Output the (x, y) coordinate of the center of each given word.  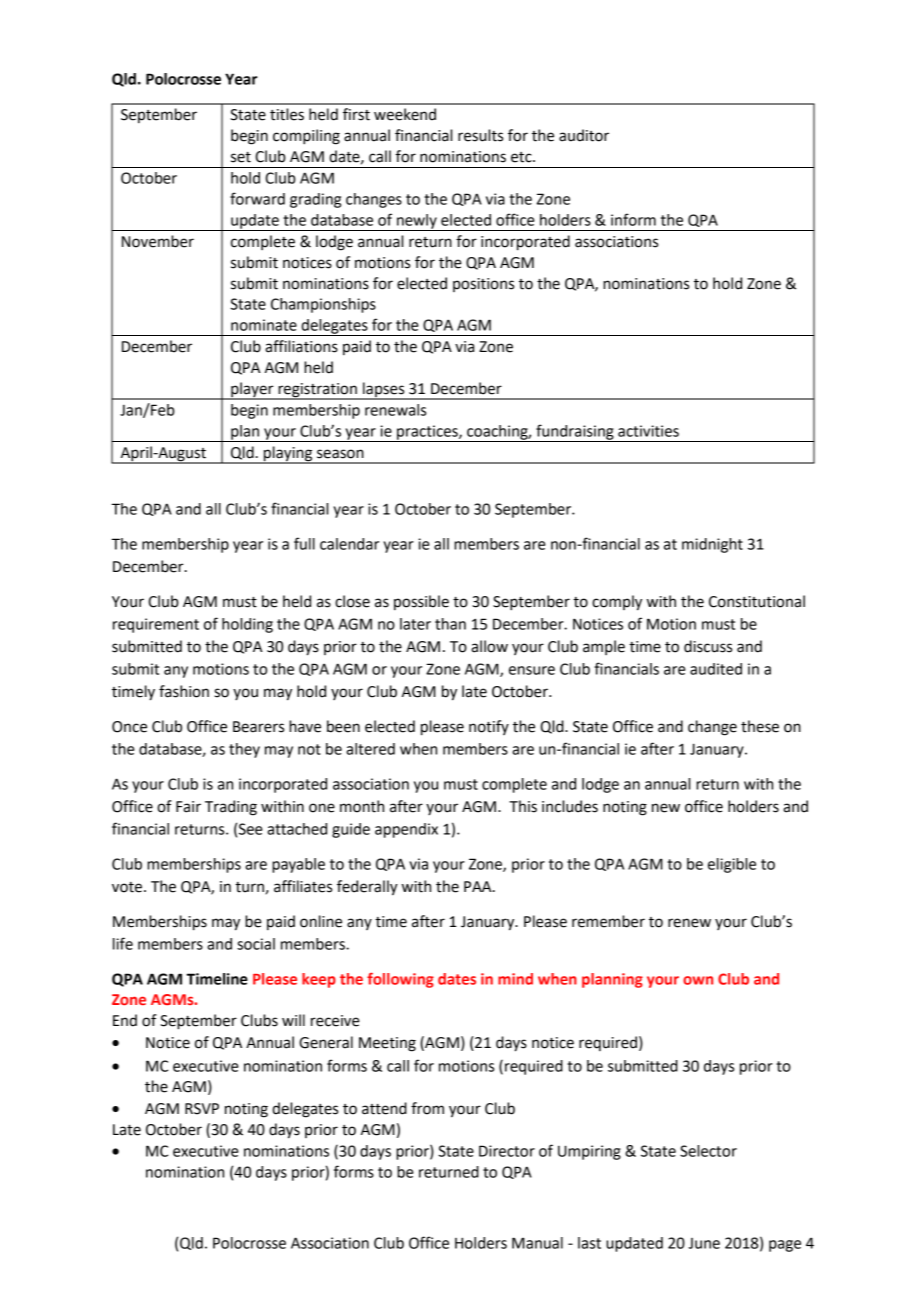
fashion (184, 691)
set (241, 157)
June (704, 1243)
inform (633, 219)
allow (489, 646)
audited (716, 669)
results (480, 135)
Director (507, 1151)
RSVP (202, 1109)
